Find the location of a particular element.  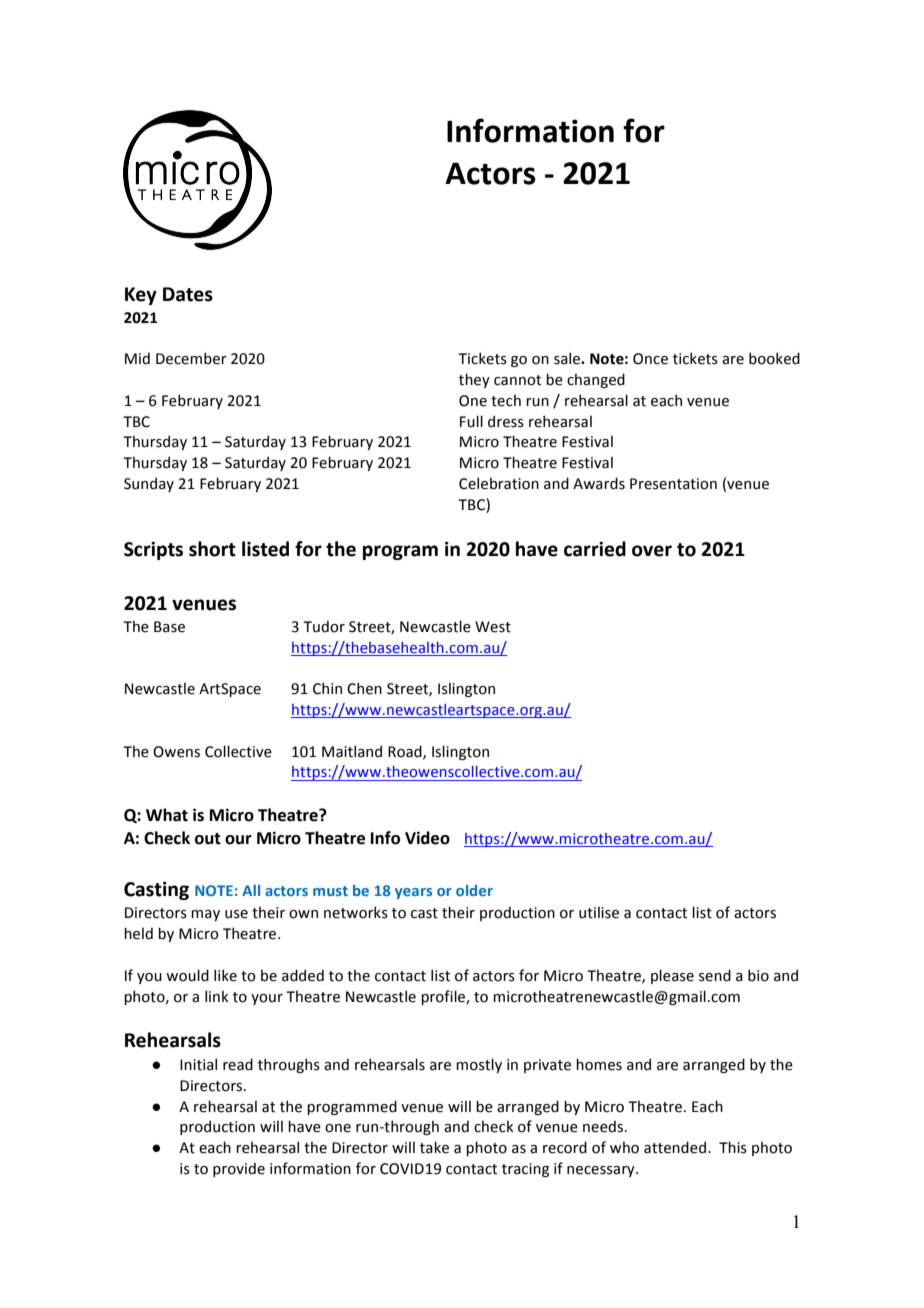

Dates is located at coordinates (188, 294).
